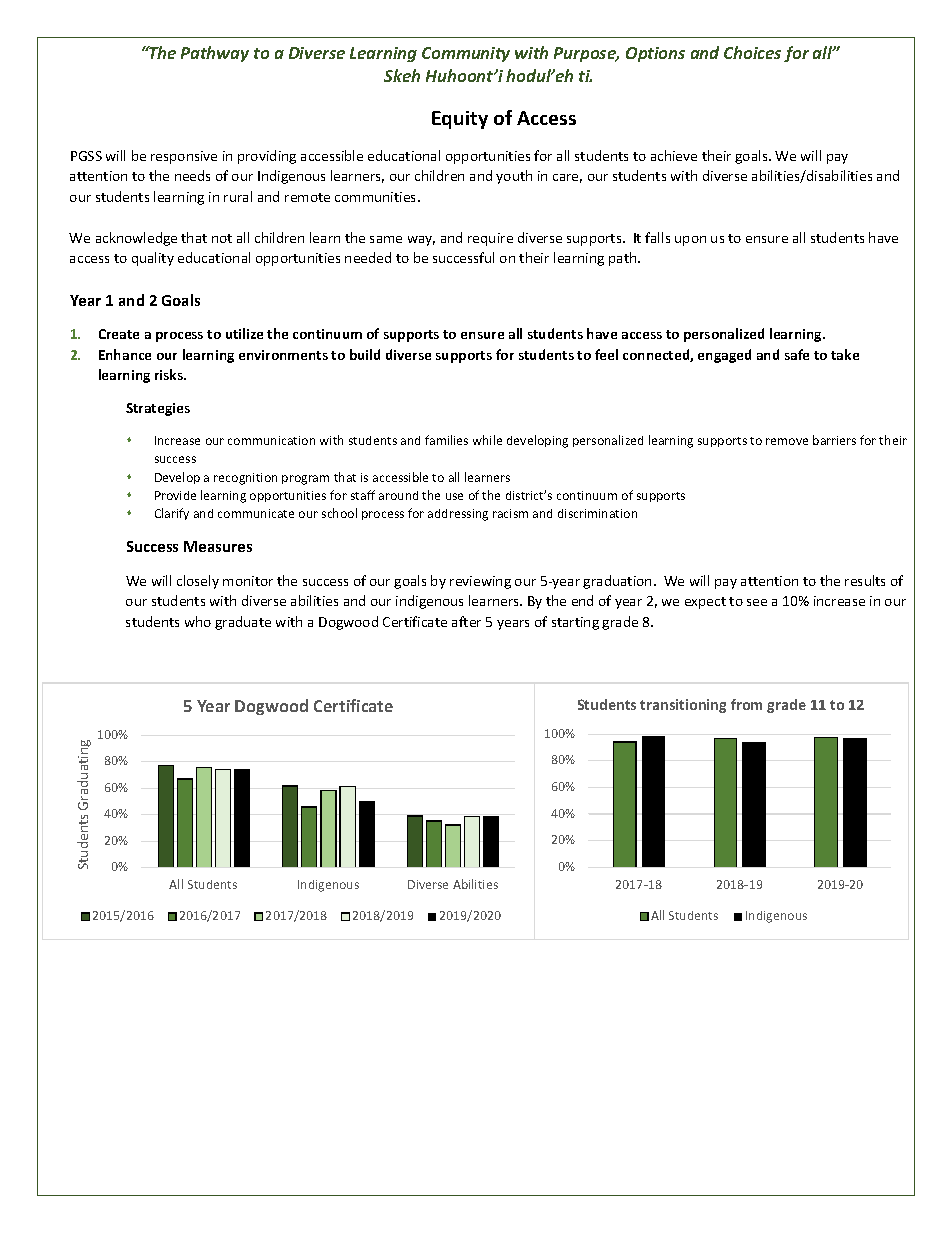 The width and height of the screenshot is (952, 1233). Describe the element at coordinates (490, 239) in the screenshot. I see `require` at that location.
